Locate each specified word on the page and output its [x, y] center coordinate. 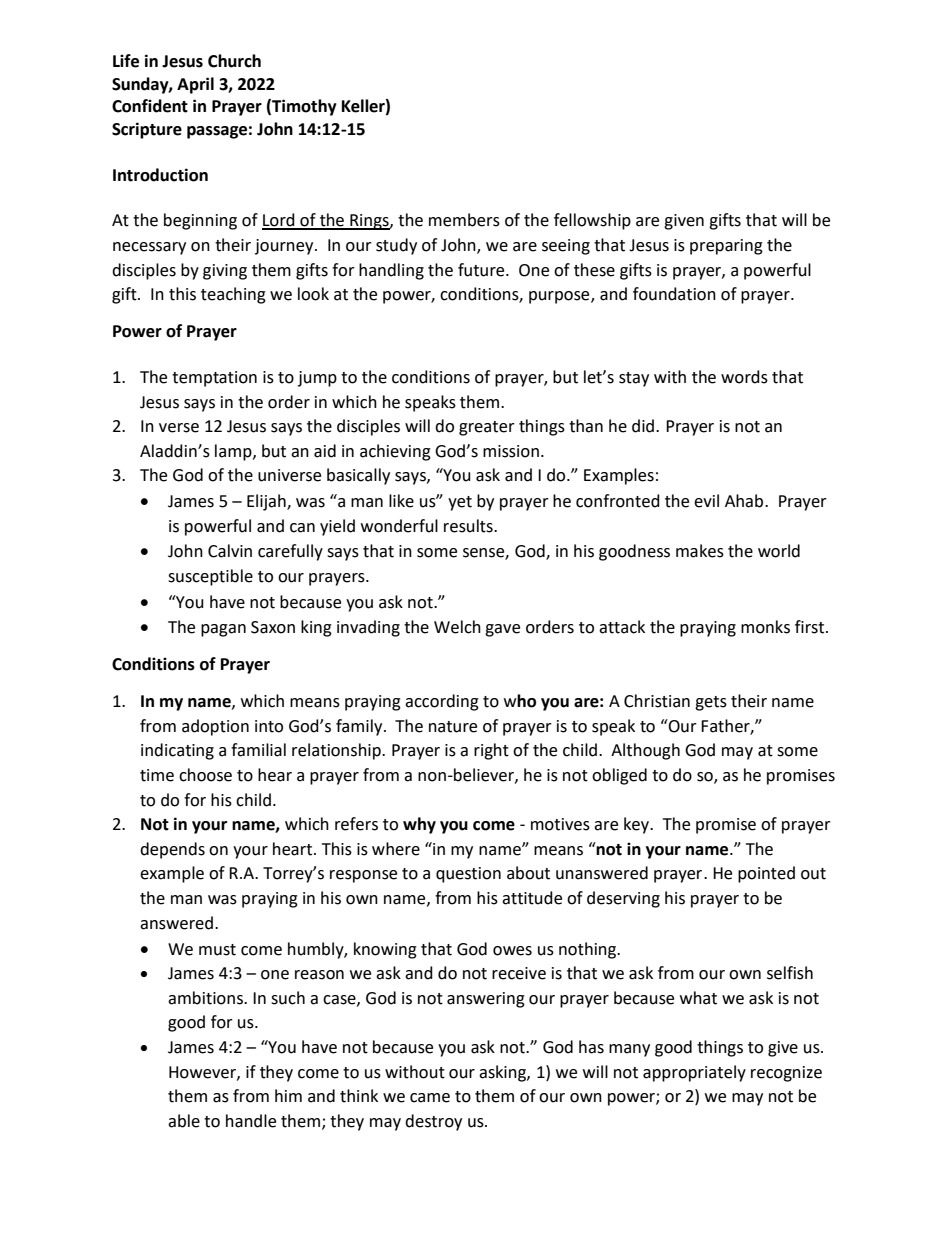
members [464, 220]
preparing [726, 247]
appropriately [694, 1073]
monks [765, 627]
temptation [214, 379]
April [195, 85]
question [468, 875]
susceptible [210, 577]
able [184, 1121]
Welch [457, 627]
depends [172, 850]
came [430, 1098]
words [744, 377]
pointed [766, 874]
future [482, 270]
